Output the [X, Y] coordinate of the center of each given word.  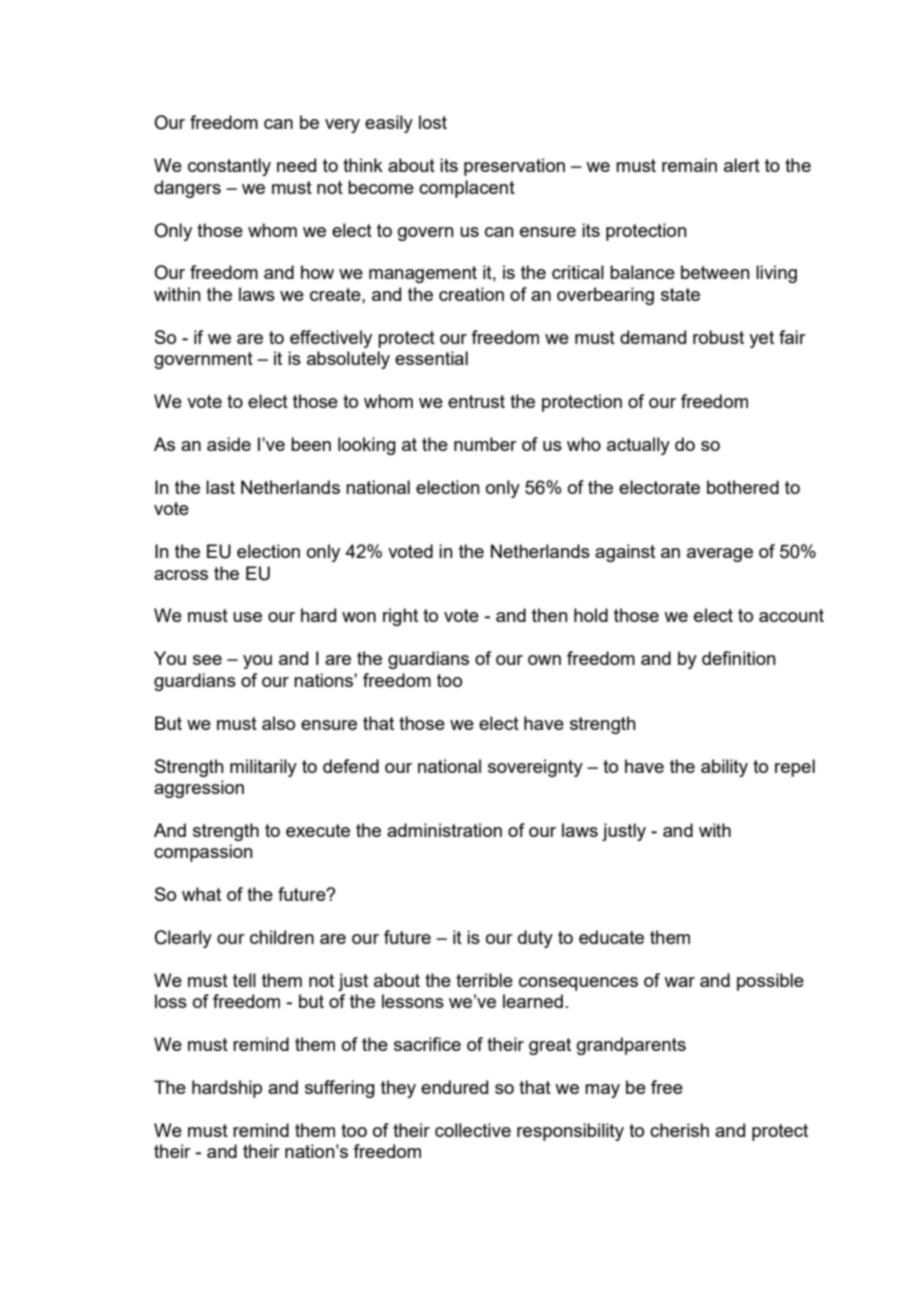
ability [724, 768]
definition [739, 658]
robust [718, 337]
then [550, 615]
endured [454, 1087]
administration [444, 830]
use [247, 617]
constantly [229, 167]
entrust [476, 401]
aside [229, 444]
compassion [203, 853]
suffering [340, 1089]
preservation [514, 167]
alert [742, 165]
